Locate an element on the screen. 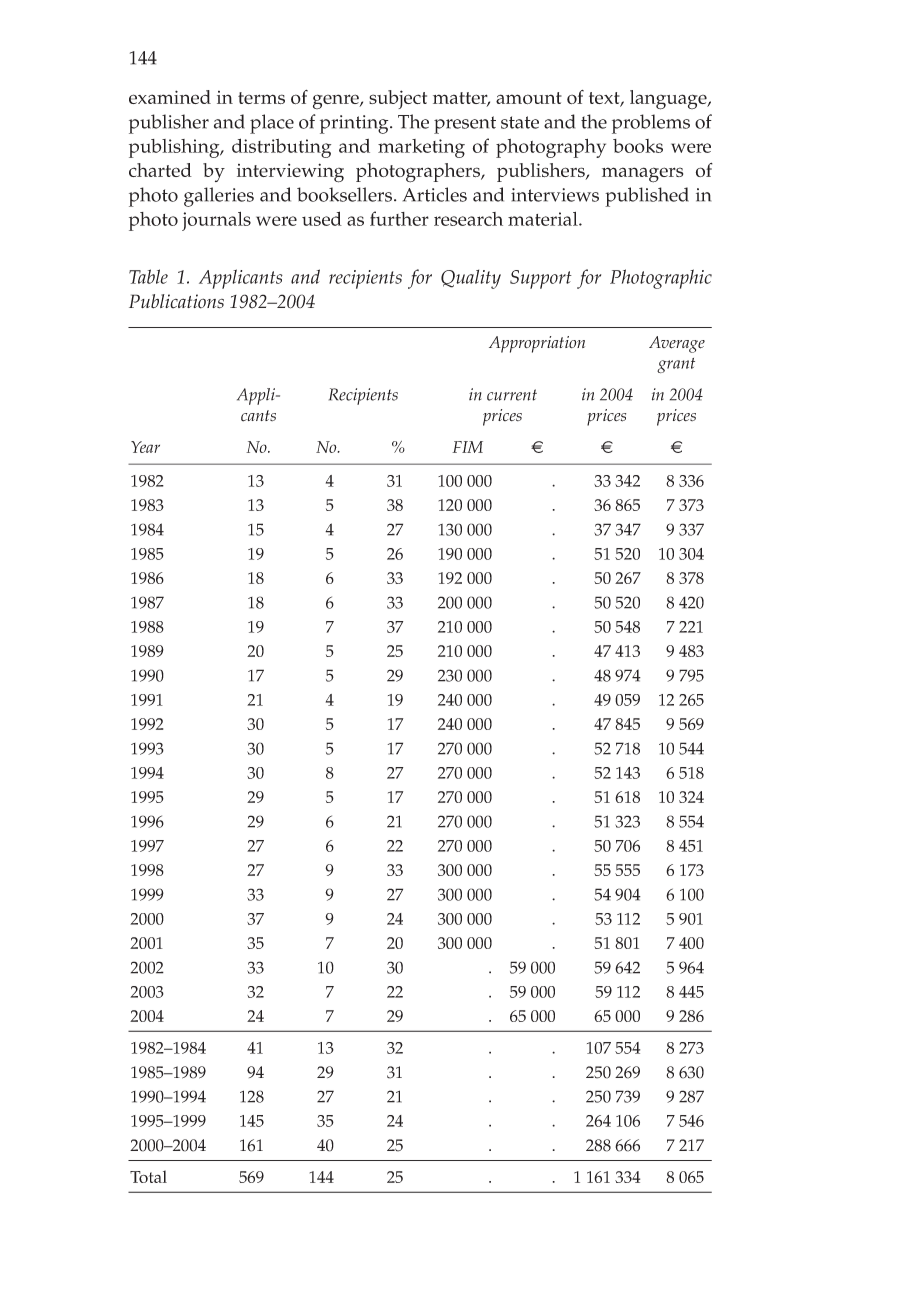  Year is located at coordinates (145, 447).
